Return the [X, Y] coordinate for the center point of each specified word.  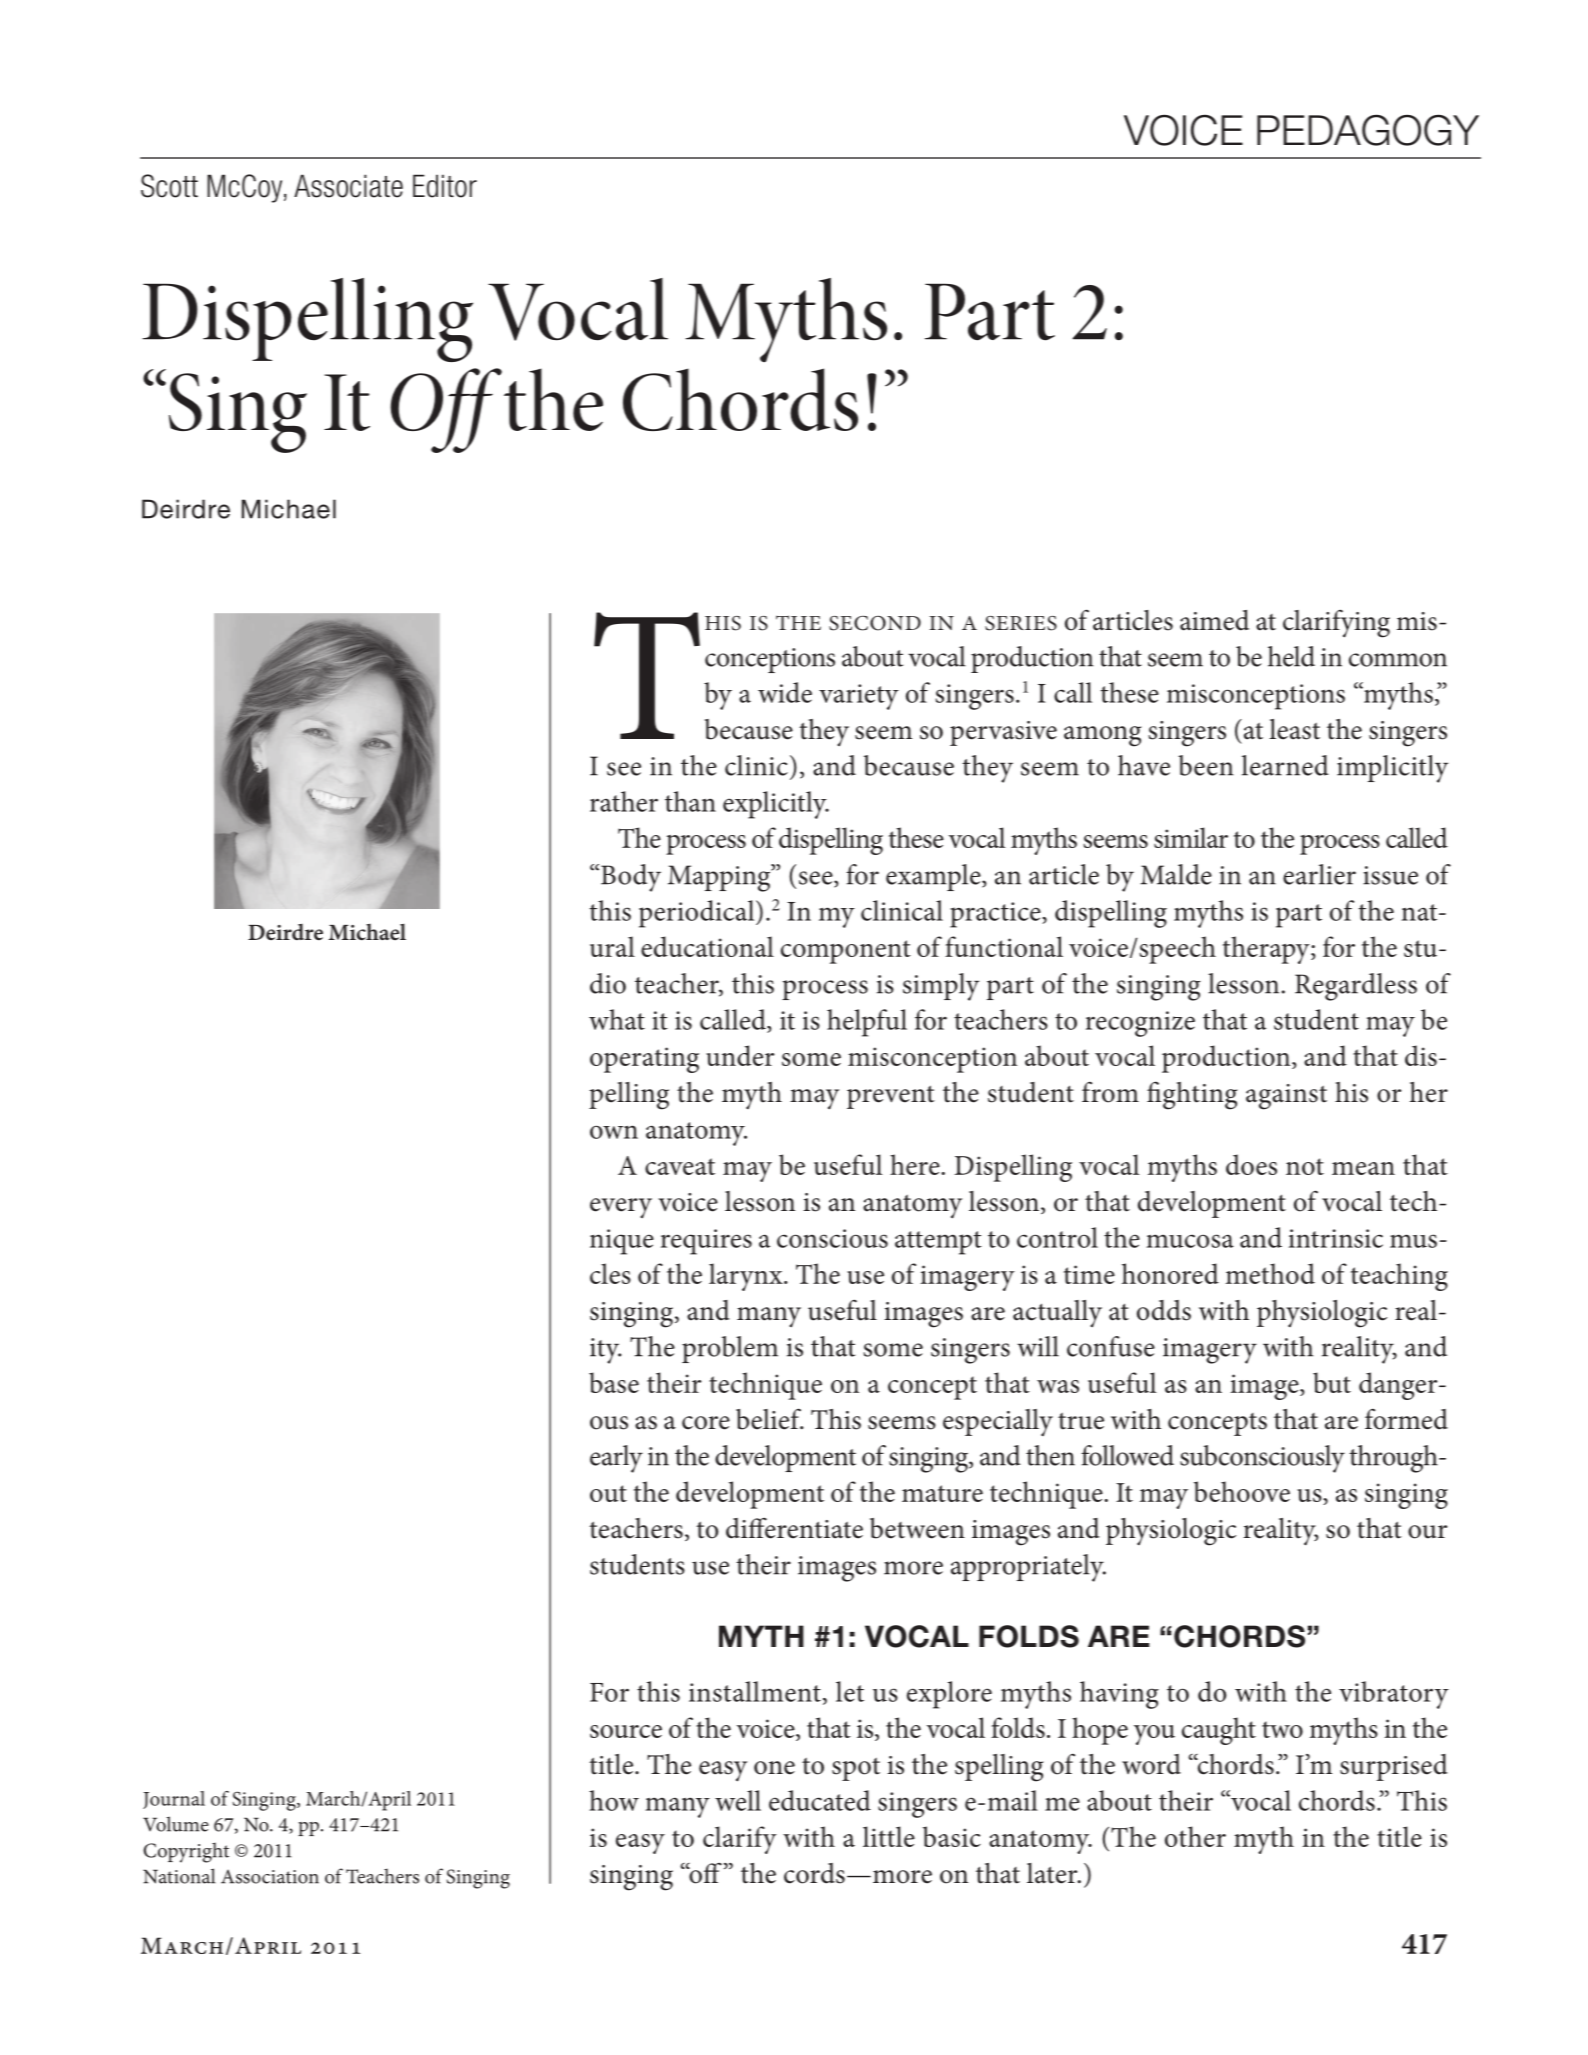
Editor [445, 186]
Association [270, 1876]
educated [820, 1800]
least [1294, 729]
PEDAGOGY [1368, 130]
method [1270, 1273]
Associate [348, 186]
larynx [747, 1277]
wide [785, 692]
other [1195, 1836]
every [621, 1208]
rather [624, 801]
